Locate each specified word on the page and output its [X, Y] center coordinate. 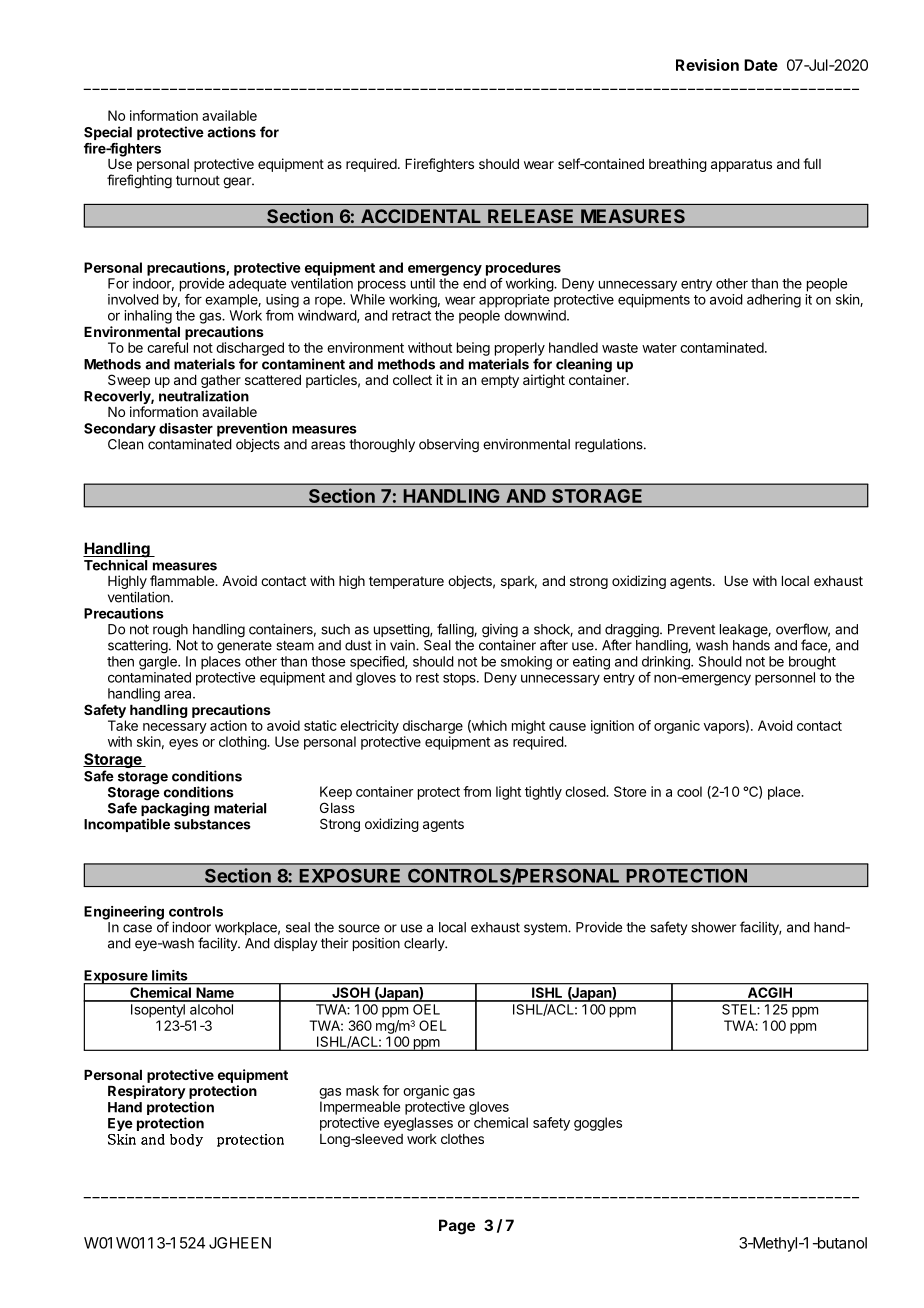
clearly [425, 944]
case [137, 928]
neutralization [204, 396]
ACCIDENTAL [420, 216]
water [659, 348]
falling [456, 630]
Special [108, 133]
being [473, 349]
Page [457, 1227]
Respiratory [147, 1092]
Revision [707, 65]
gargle [159, 663]
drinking [667, 663]
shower [713, 927]
